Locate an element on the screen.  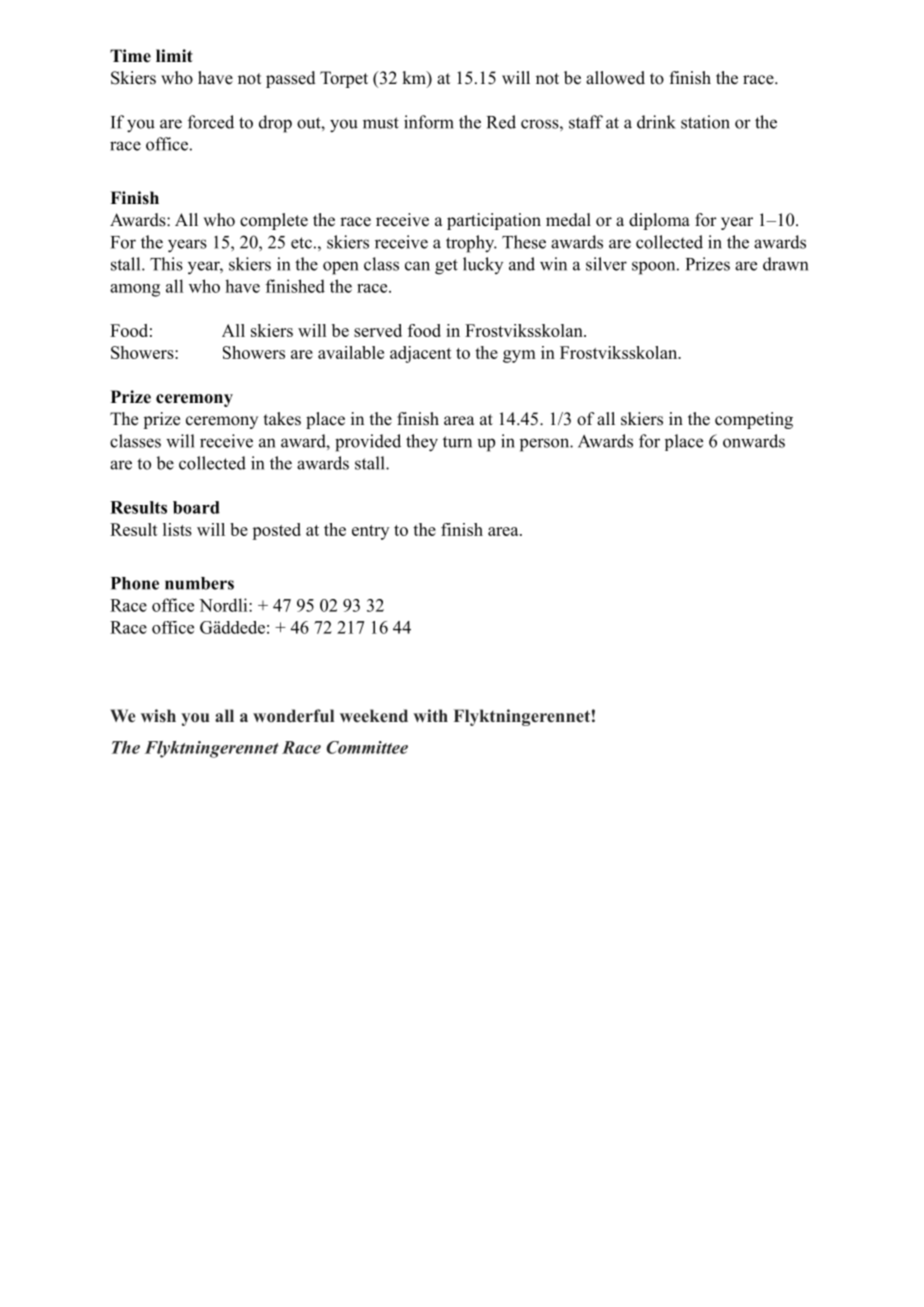
inform is located at coordinates (429, 122).
